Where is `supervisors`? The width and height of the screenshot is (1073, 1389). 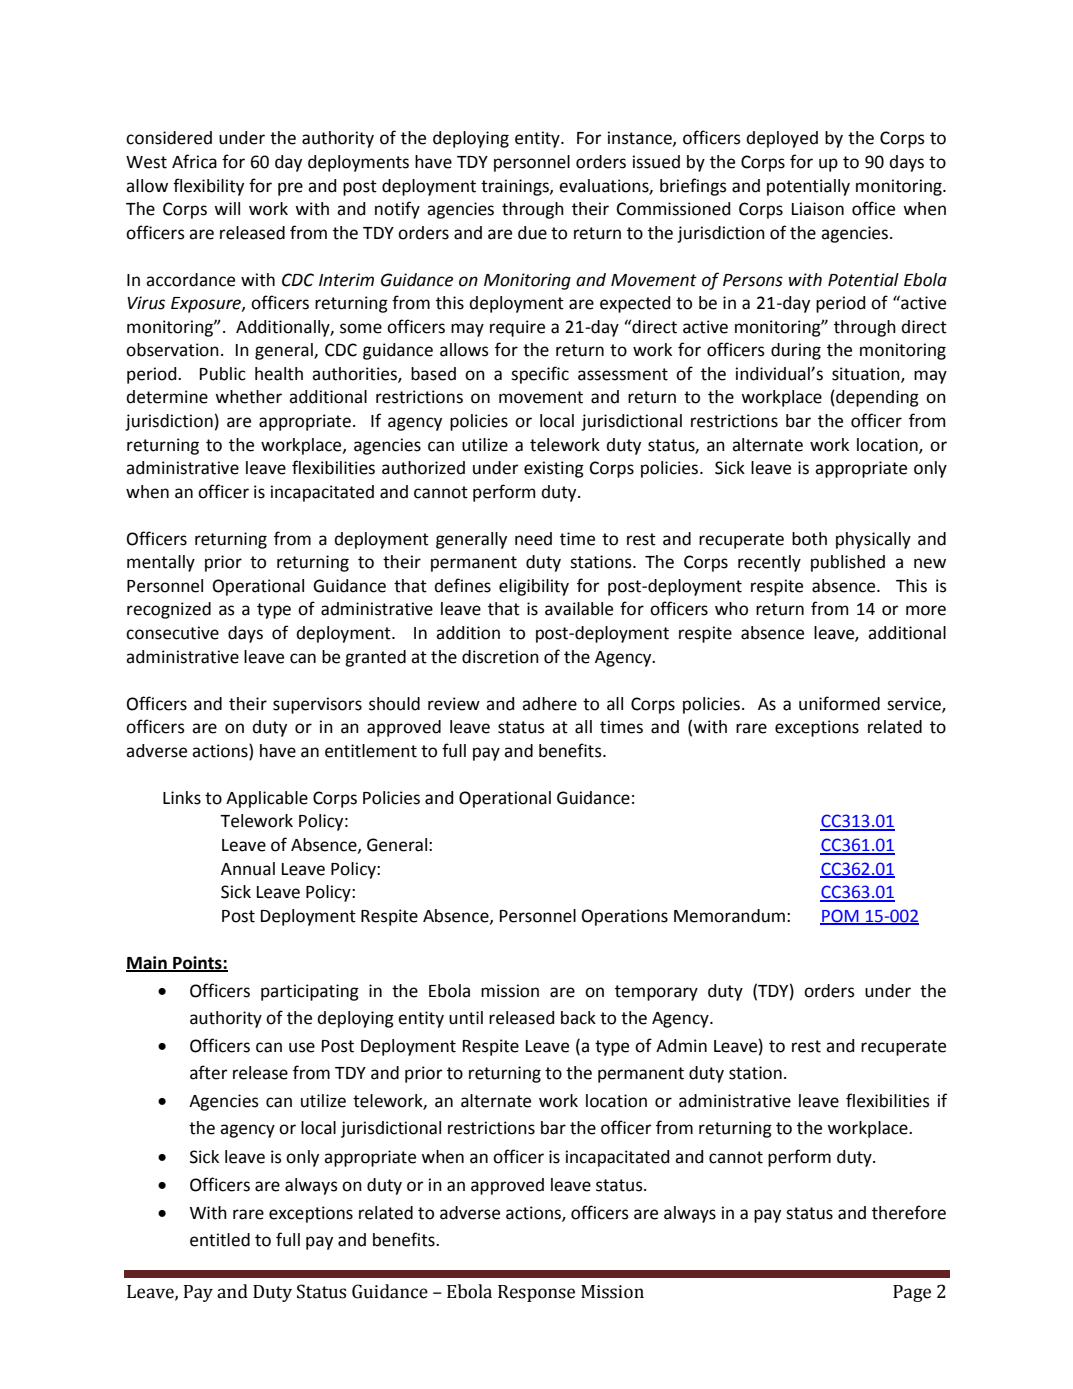 supervisors is located at coordinates (317, 705).
